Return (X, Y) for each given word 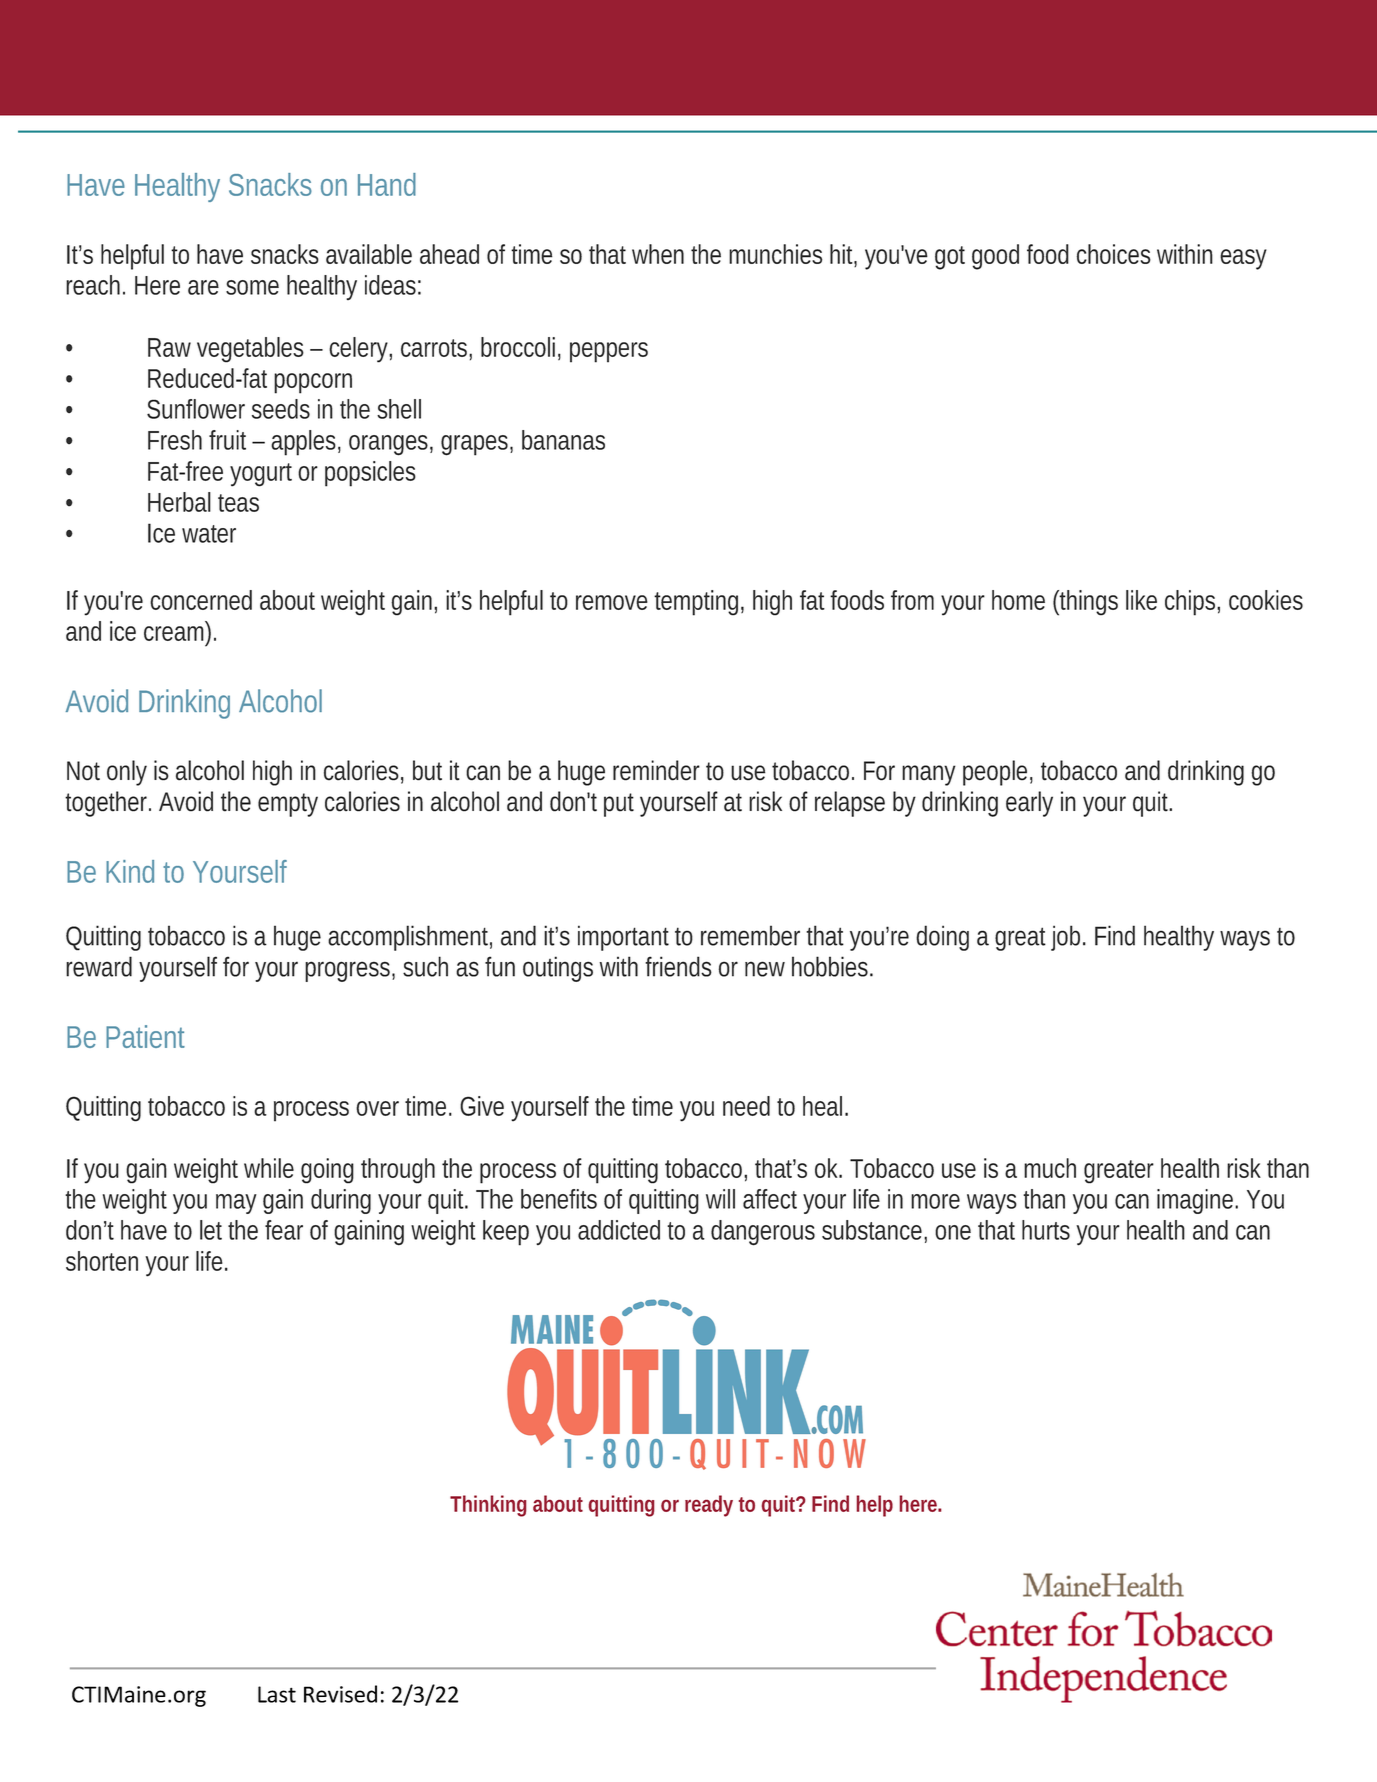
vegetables (250, 350)
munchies (775, 254)
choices (1114, 254)
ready (709, 1506)
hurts (1046, 1230)
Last (277, 1694)
